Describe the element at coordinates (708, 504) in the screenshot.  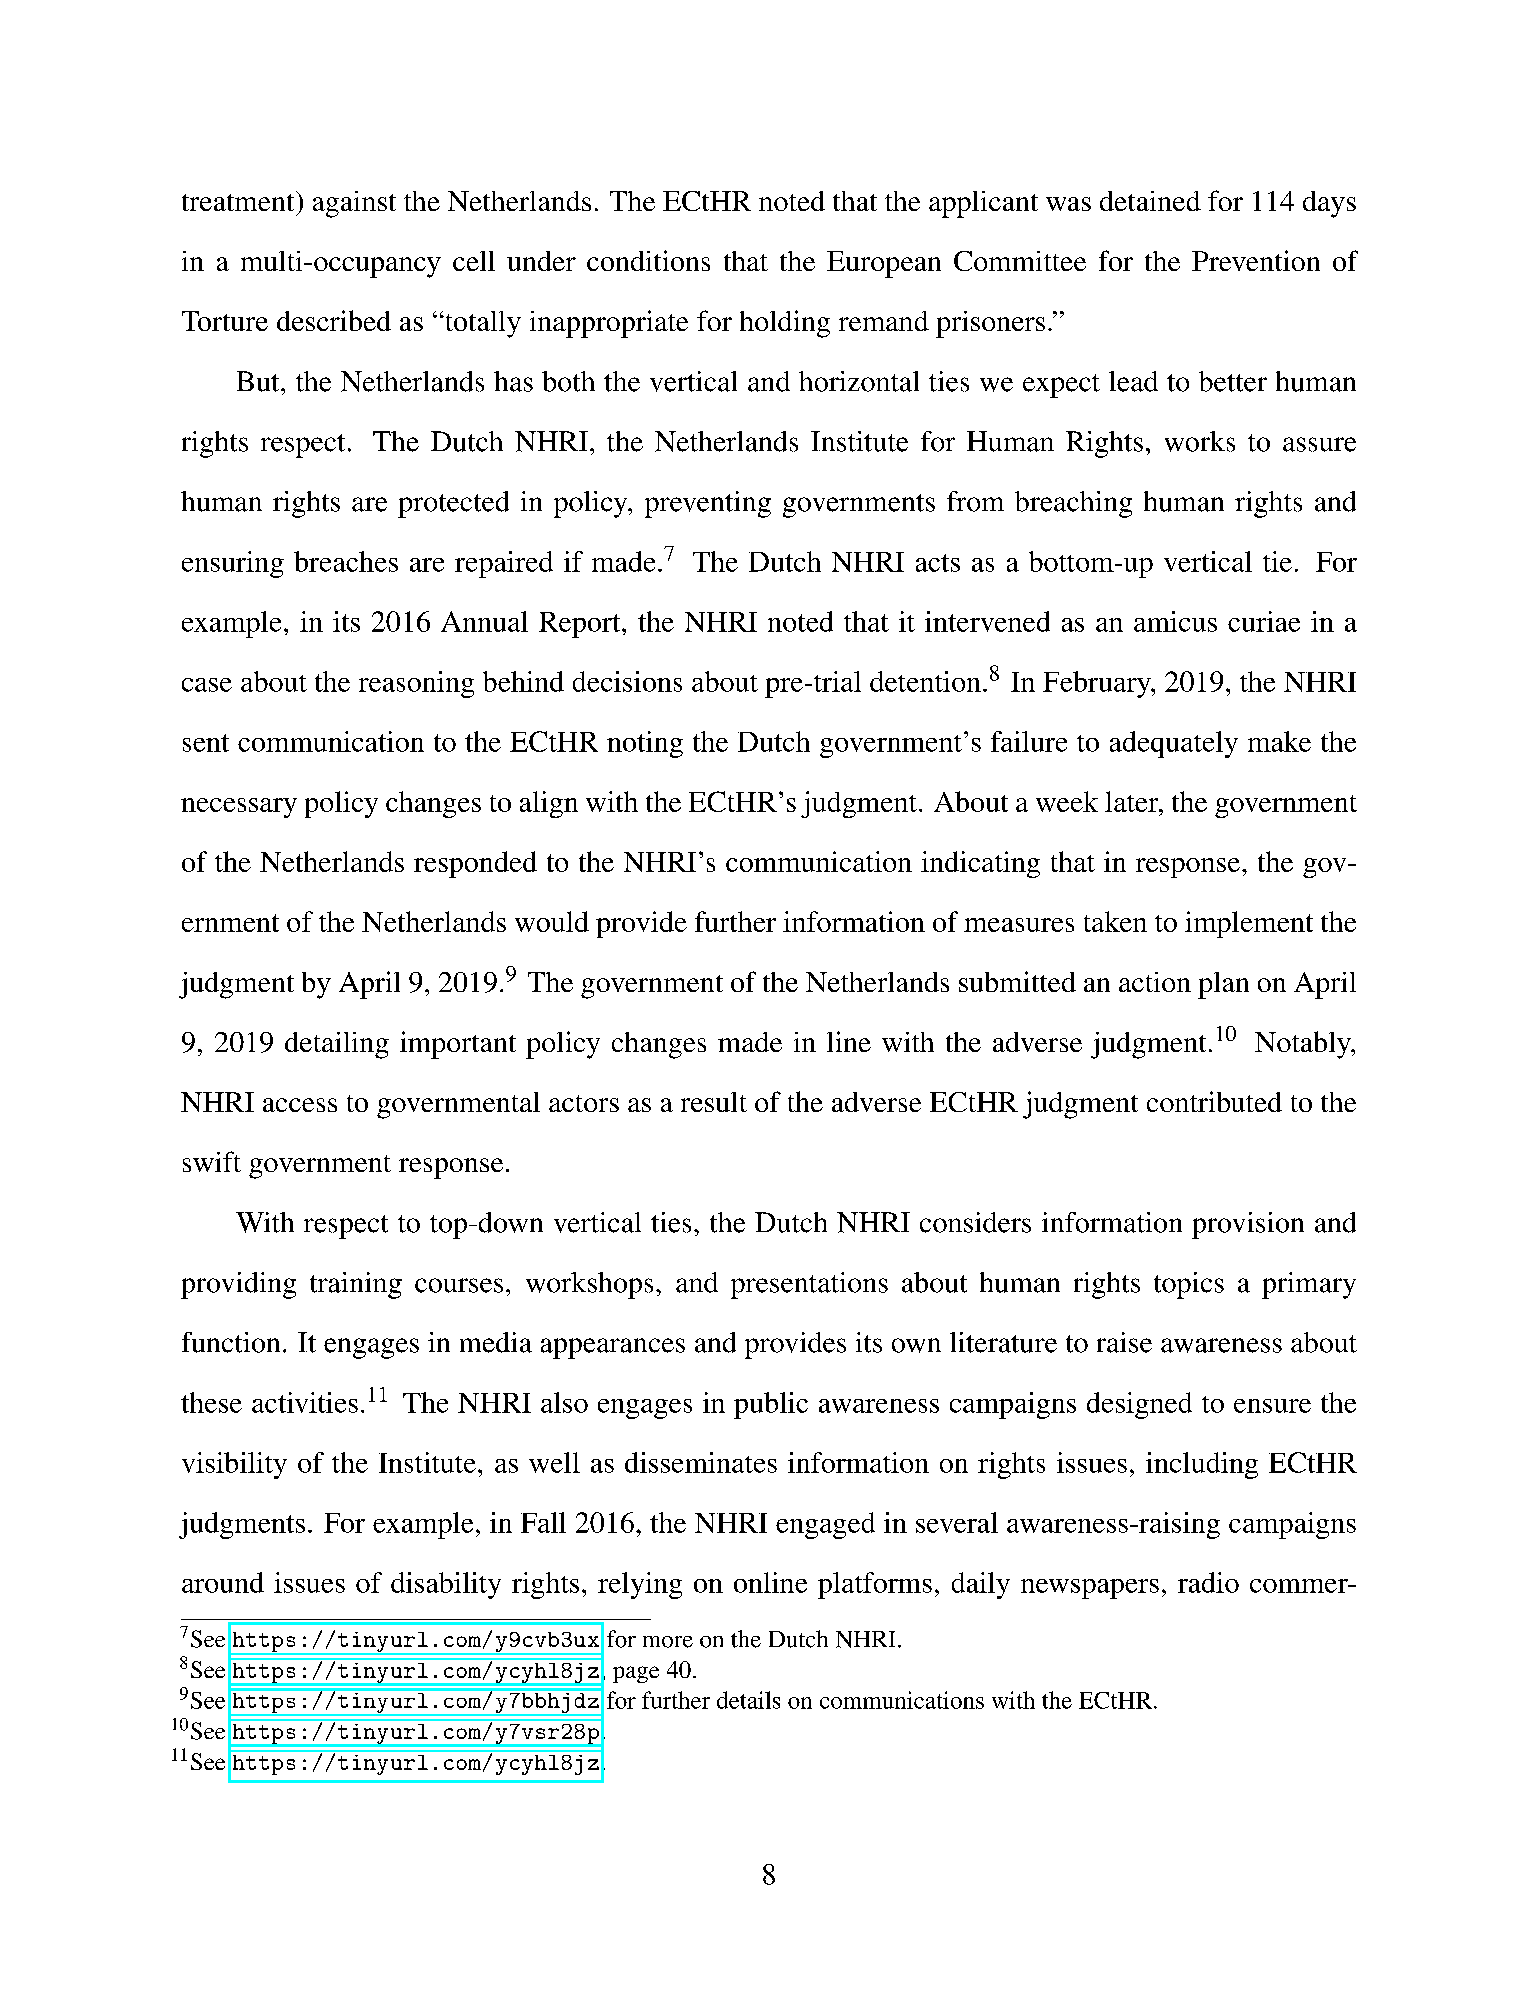
I see `preventing` at that location.
